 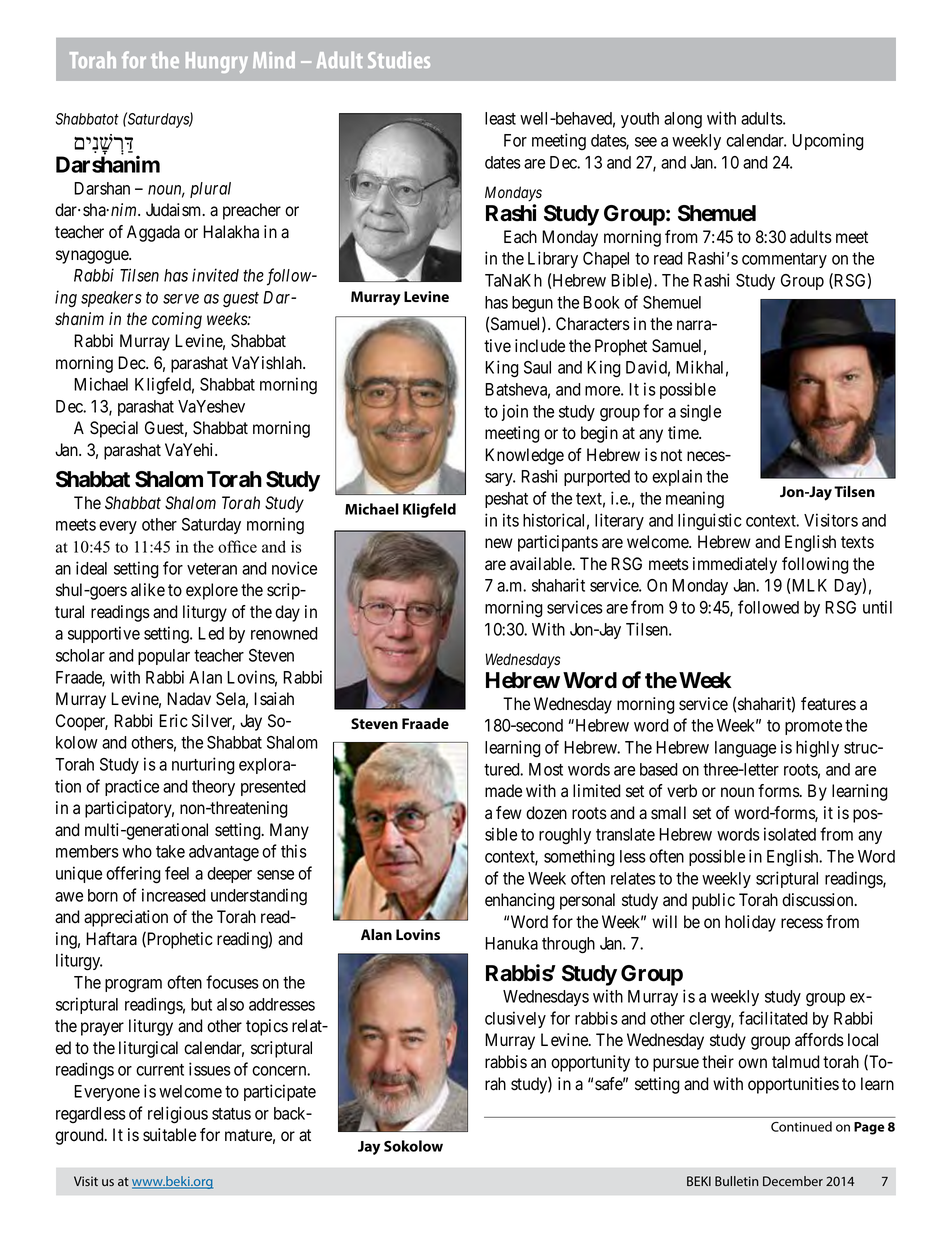 I want to click on suitable, so click(x=169, y=1135).
